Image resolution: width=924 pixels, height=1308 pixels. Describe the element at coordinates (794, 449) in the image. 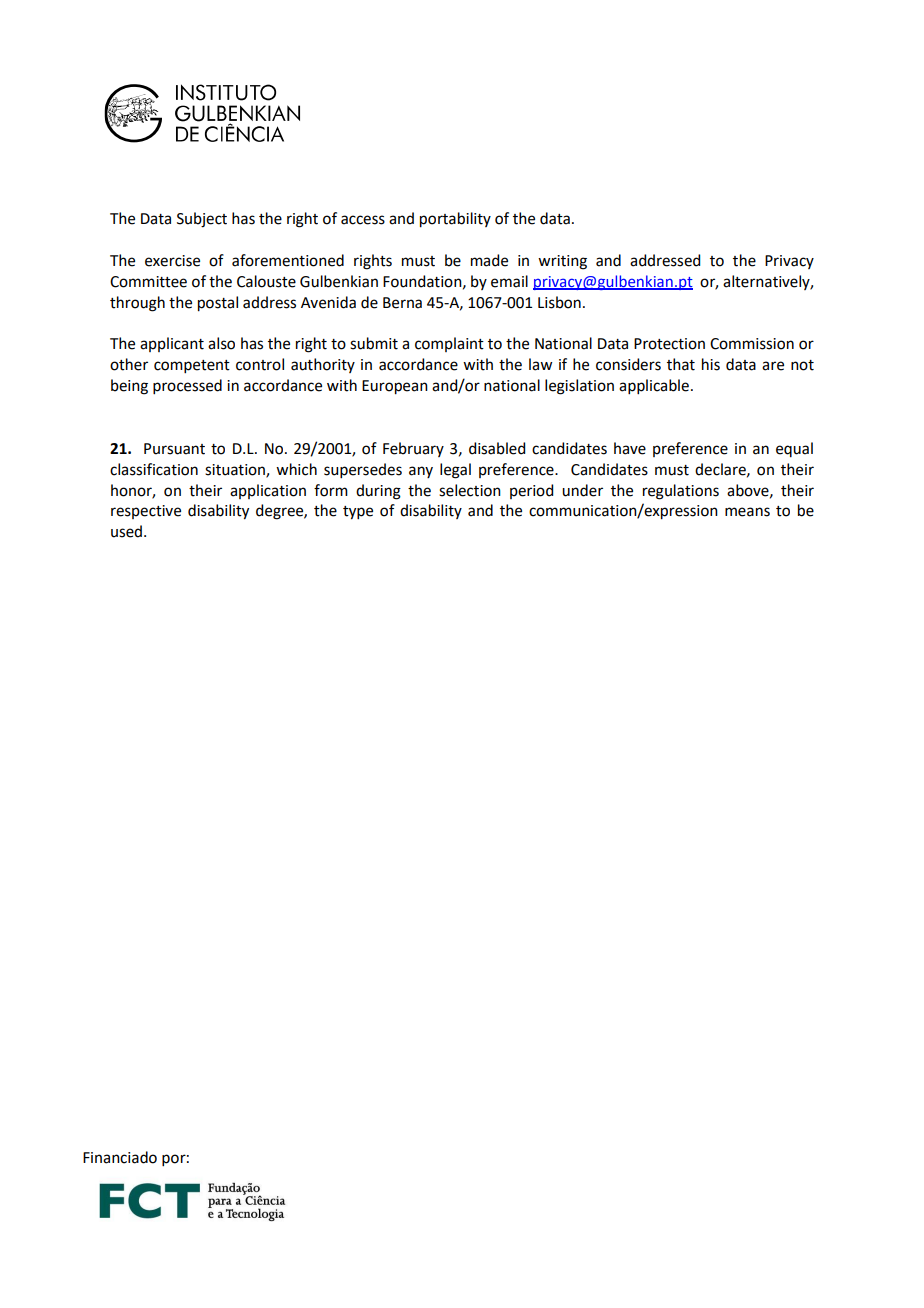

I see `equal` at that location.
